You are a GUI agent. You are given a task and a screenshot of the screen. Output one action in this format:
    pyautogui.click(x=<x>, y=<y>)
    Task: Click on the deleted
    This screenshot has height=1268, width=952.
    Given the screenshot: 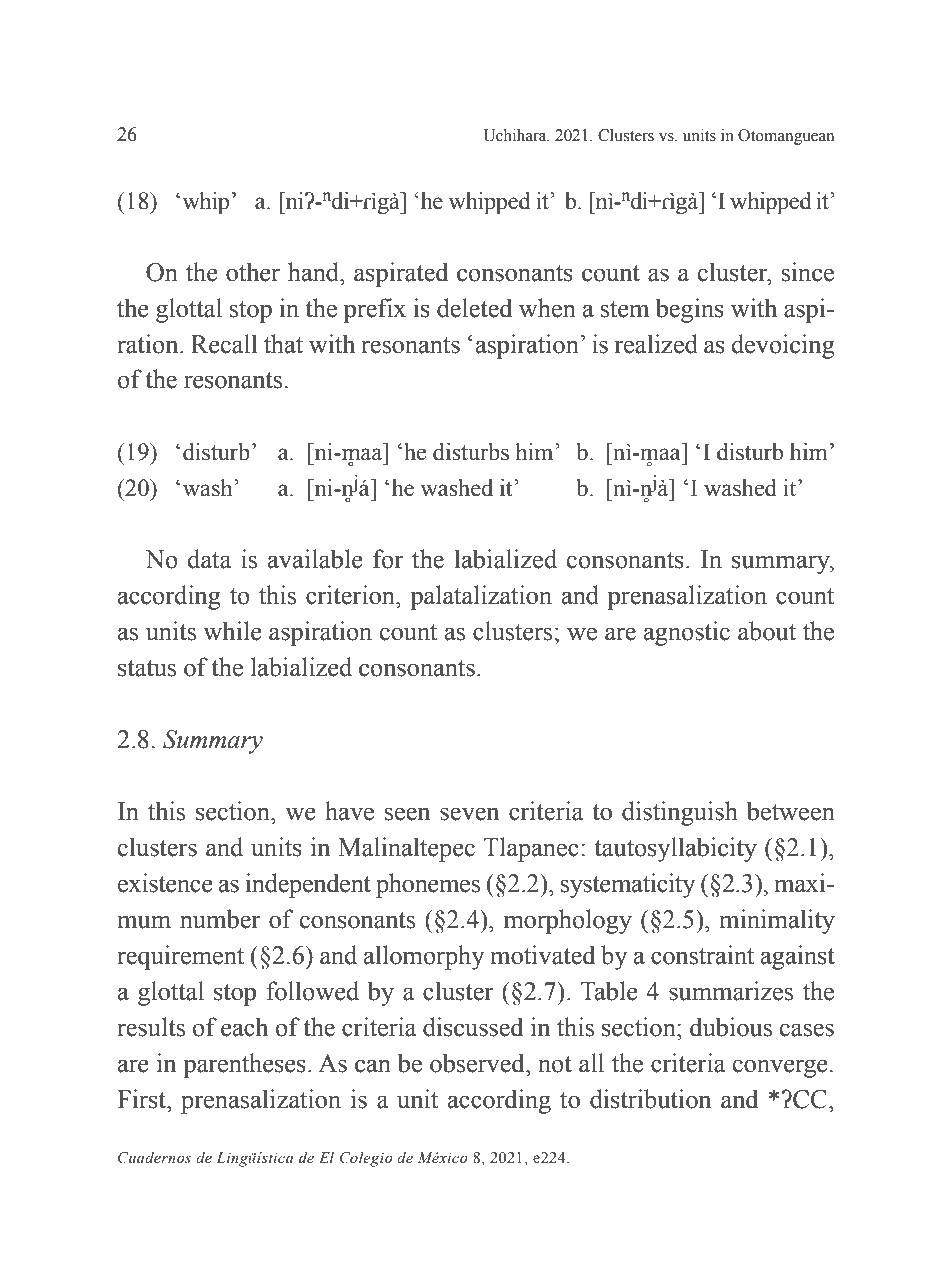 What is the action you would take?
    pyautogui.click(x=474, y=308)
